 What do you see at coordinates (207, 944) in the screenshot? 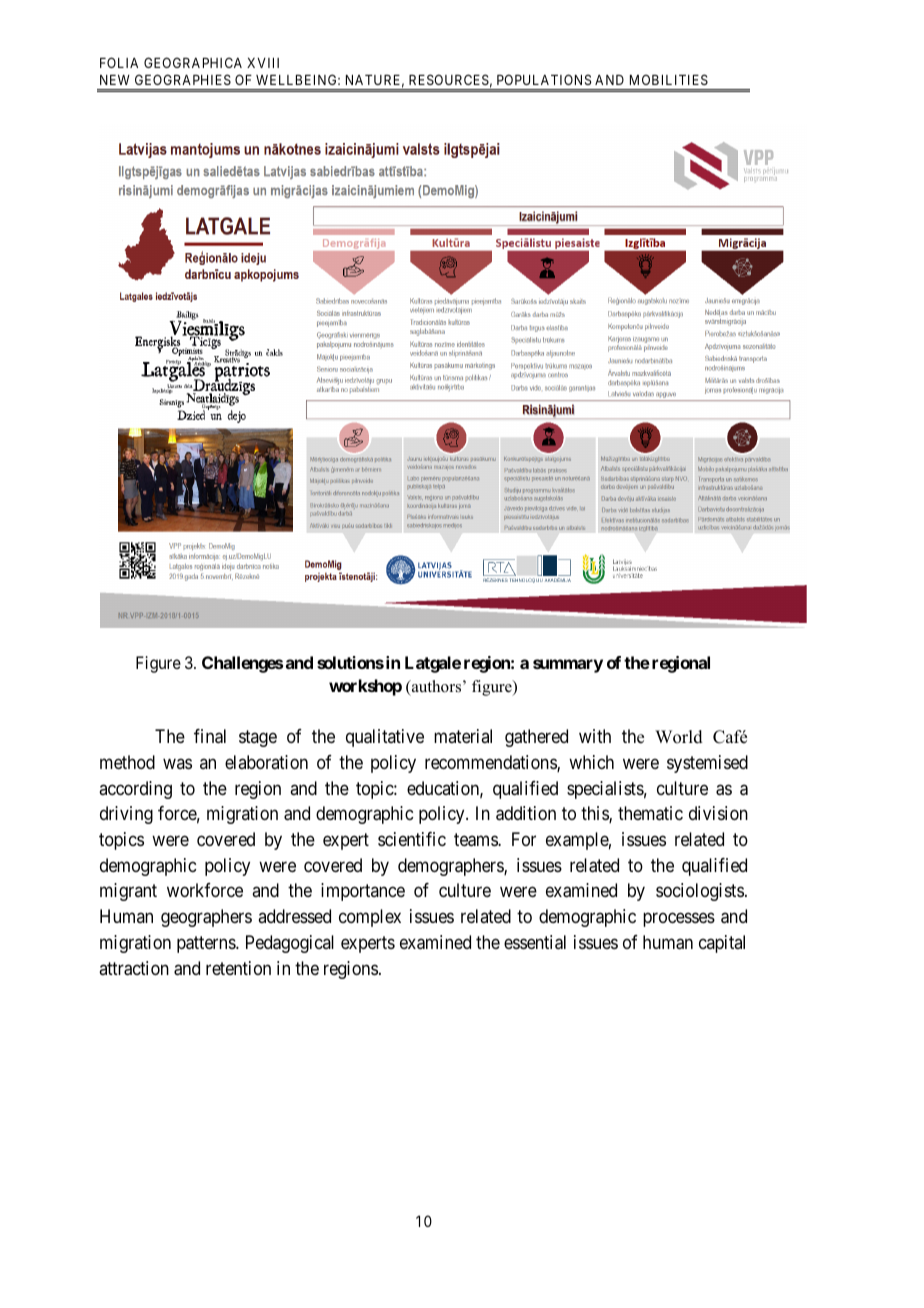
I see `patterns` at bounding box center [207, 944].
